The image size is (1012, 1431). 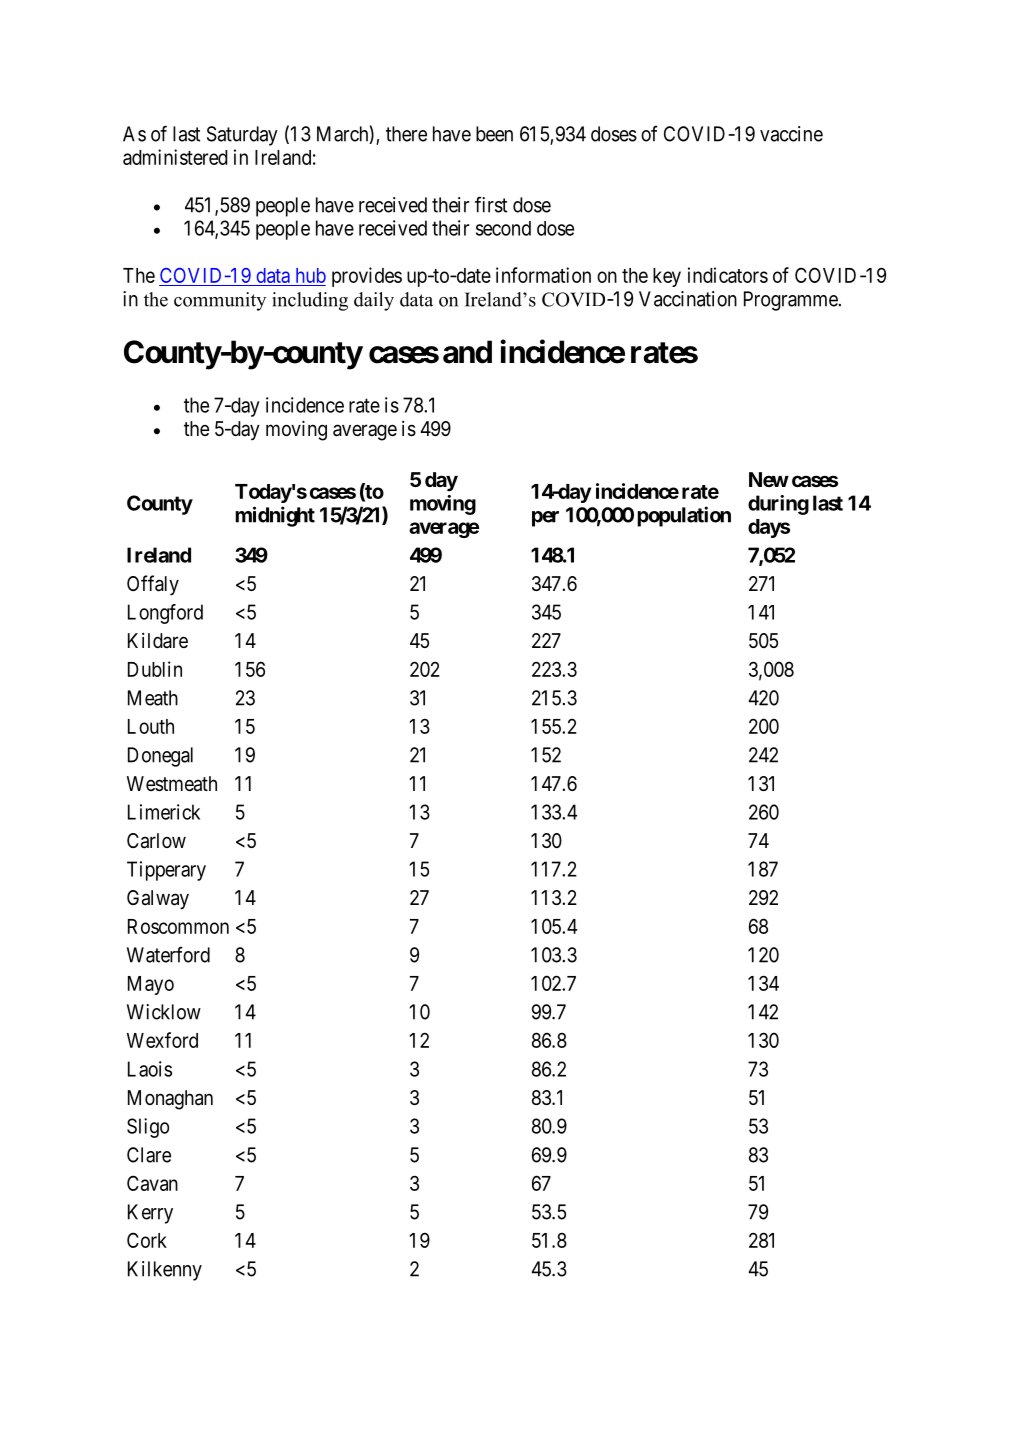 What do you see at coordinates (168, 954) in the document?
I see `Waterford` at bounding box center [168, 954].
